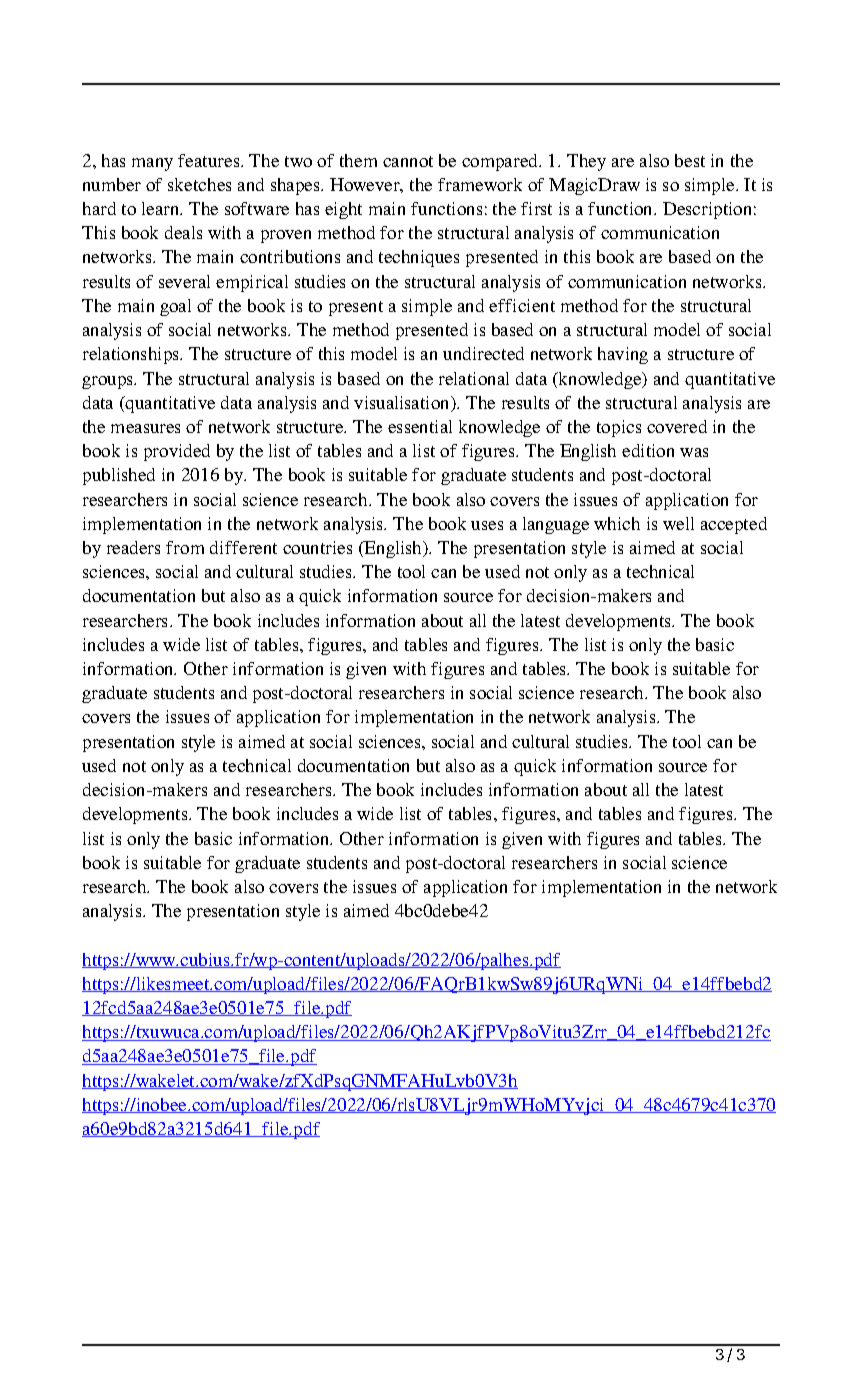 This document has height=1400, width=862. Describe the element at coordinates (623, 355) in the document. I see `having` at that location.
